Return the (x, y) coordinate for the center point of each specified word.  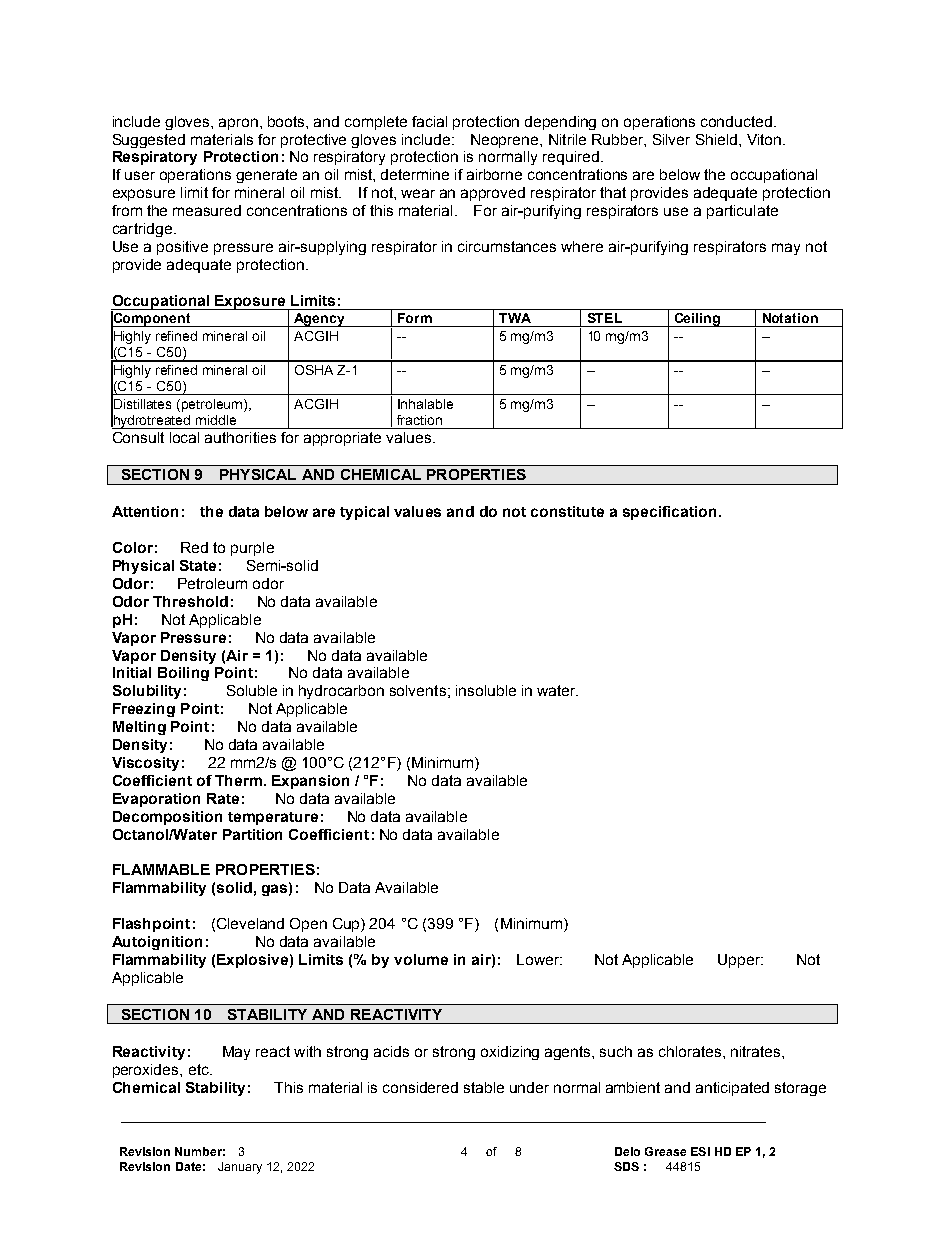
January (240, 1168)
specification (669, 513)
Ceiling (698, 320)
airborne (494, 174)
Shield (716, 139)
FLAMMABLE (161, 869)
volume (421, 959)
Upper (740, 961)
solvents (418, 690)
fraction (419, 420)
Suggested (149, 141)
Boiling (183, 674)
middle (216, 420)
